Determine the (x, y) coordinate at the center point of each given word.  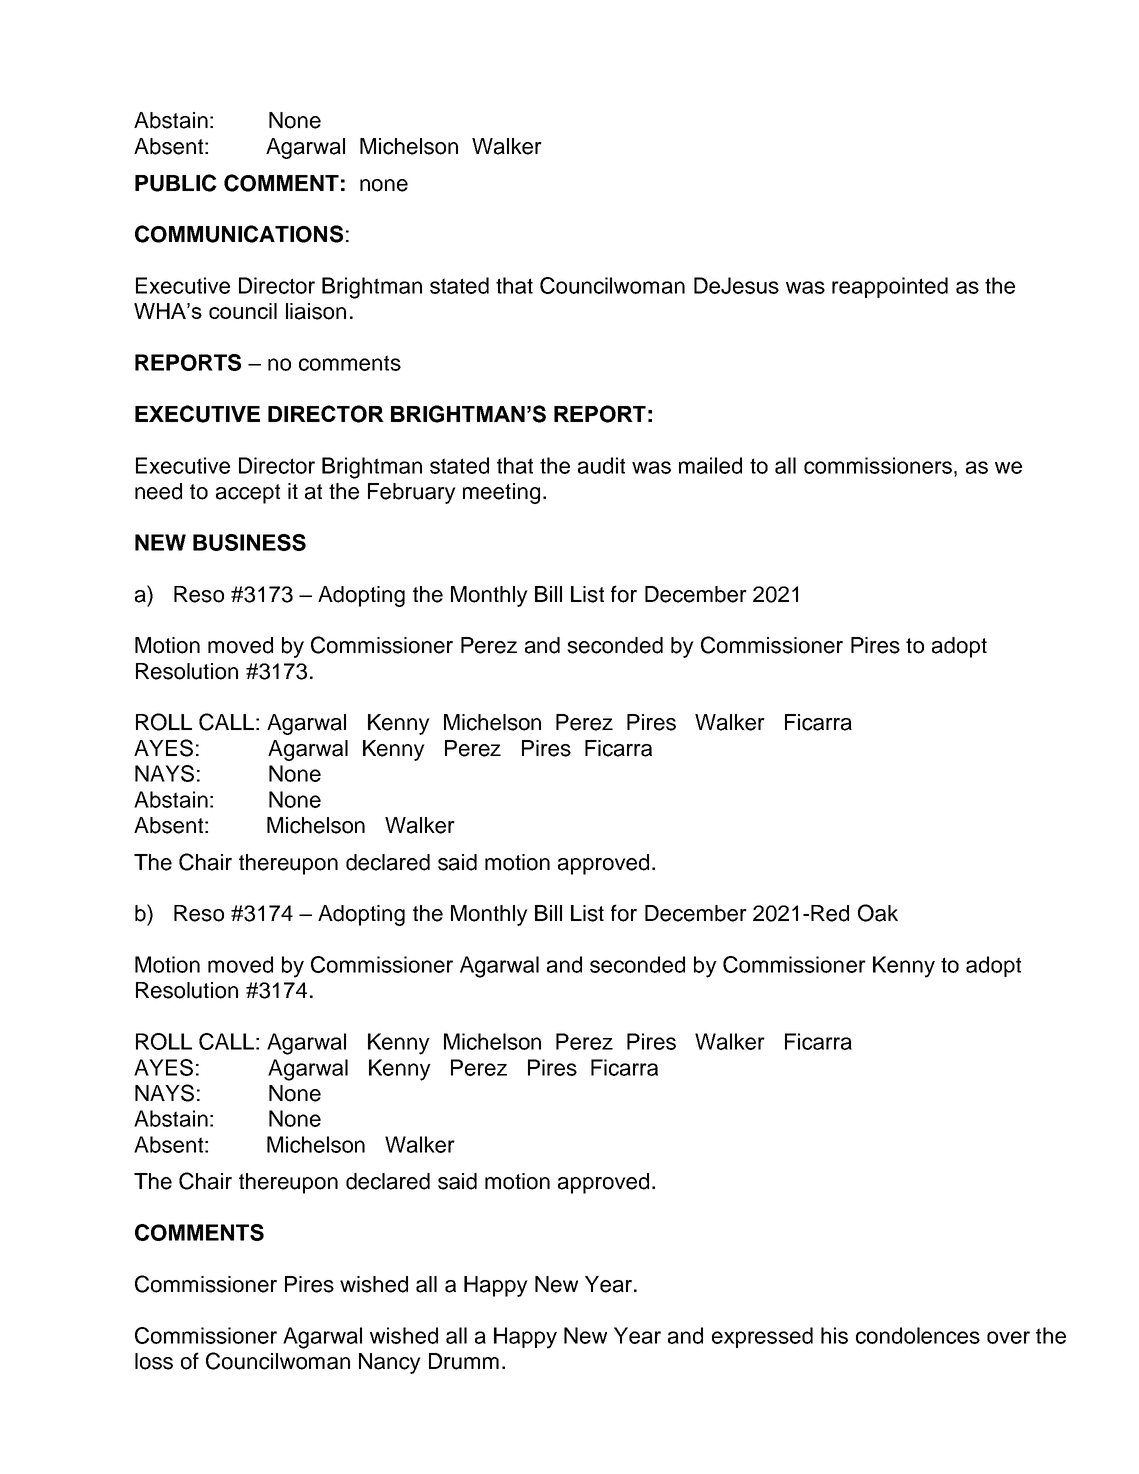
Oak (878, 913)
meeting (501, 493)
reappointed (890, 287)
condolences (918, 1335)
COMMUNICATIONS (239, 234)
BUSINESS (249, 542)
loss (154, 1361)
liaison (316, 311)
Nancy (390, 1363)
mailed (710, 465)
